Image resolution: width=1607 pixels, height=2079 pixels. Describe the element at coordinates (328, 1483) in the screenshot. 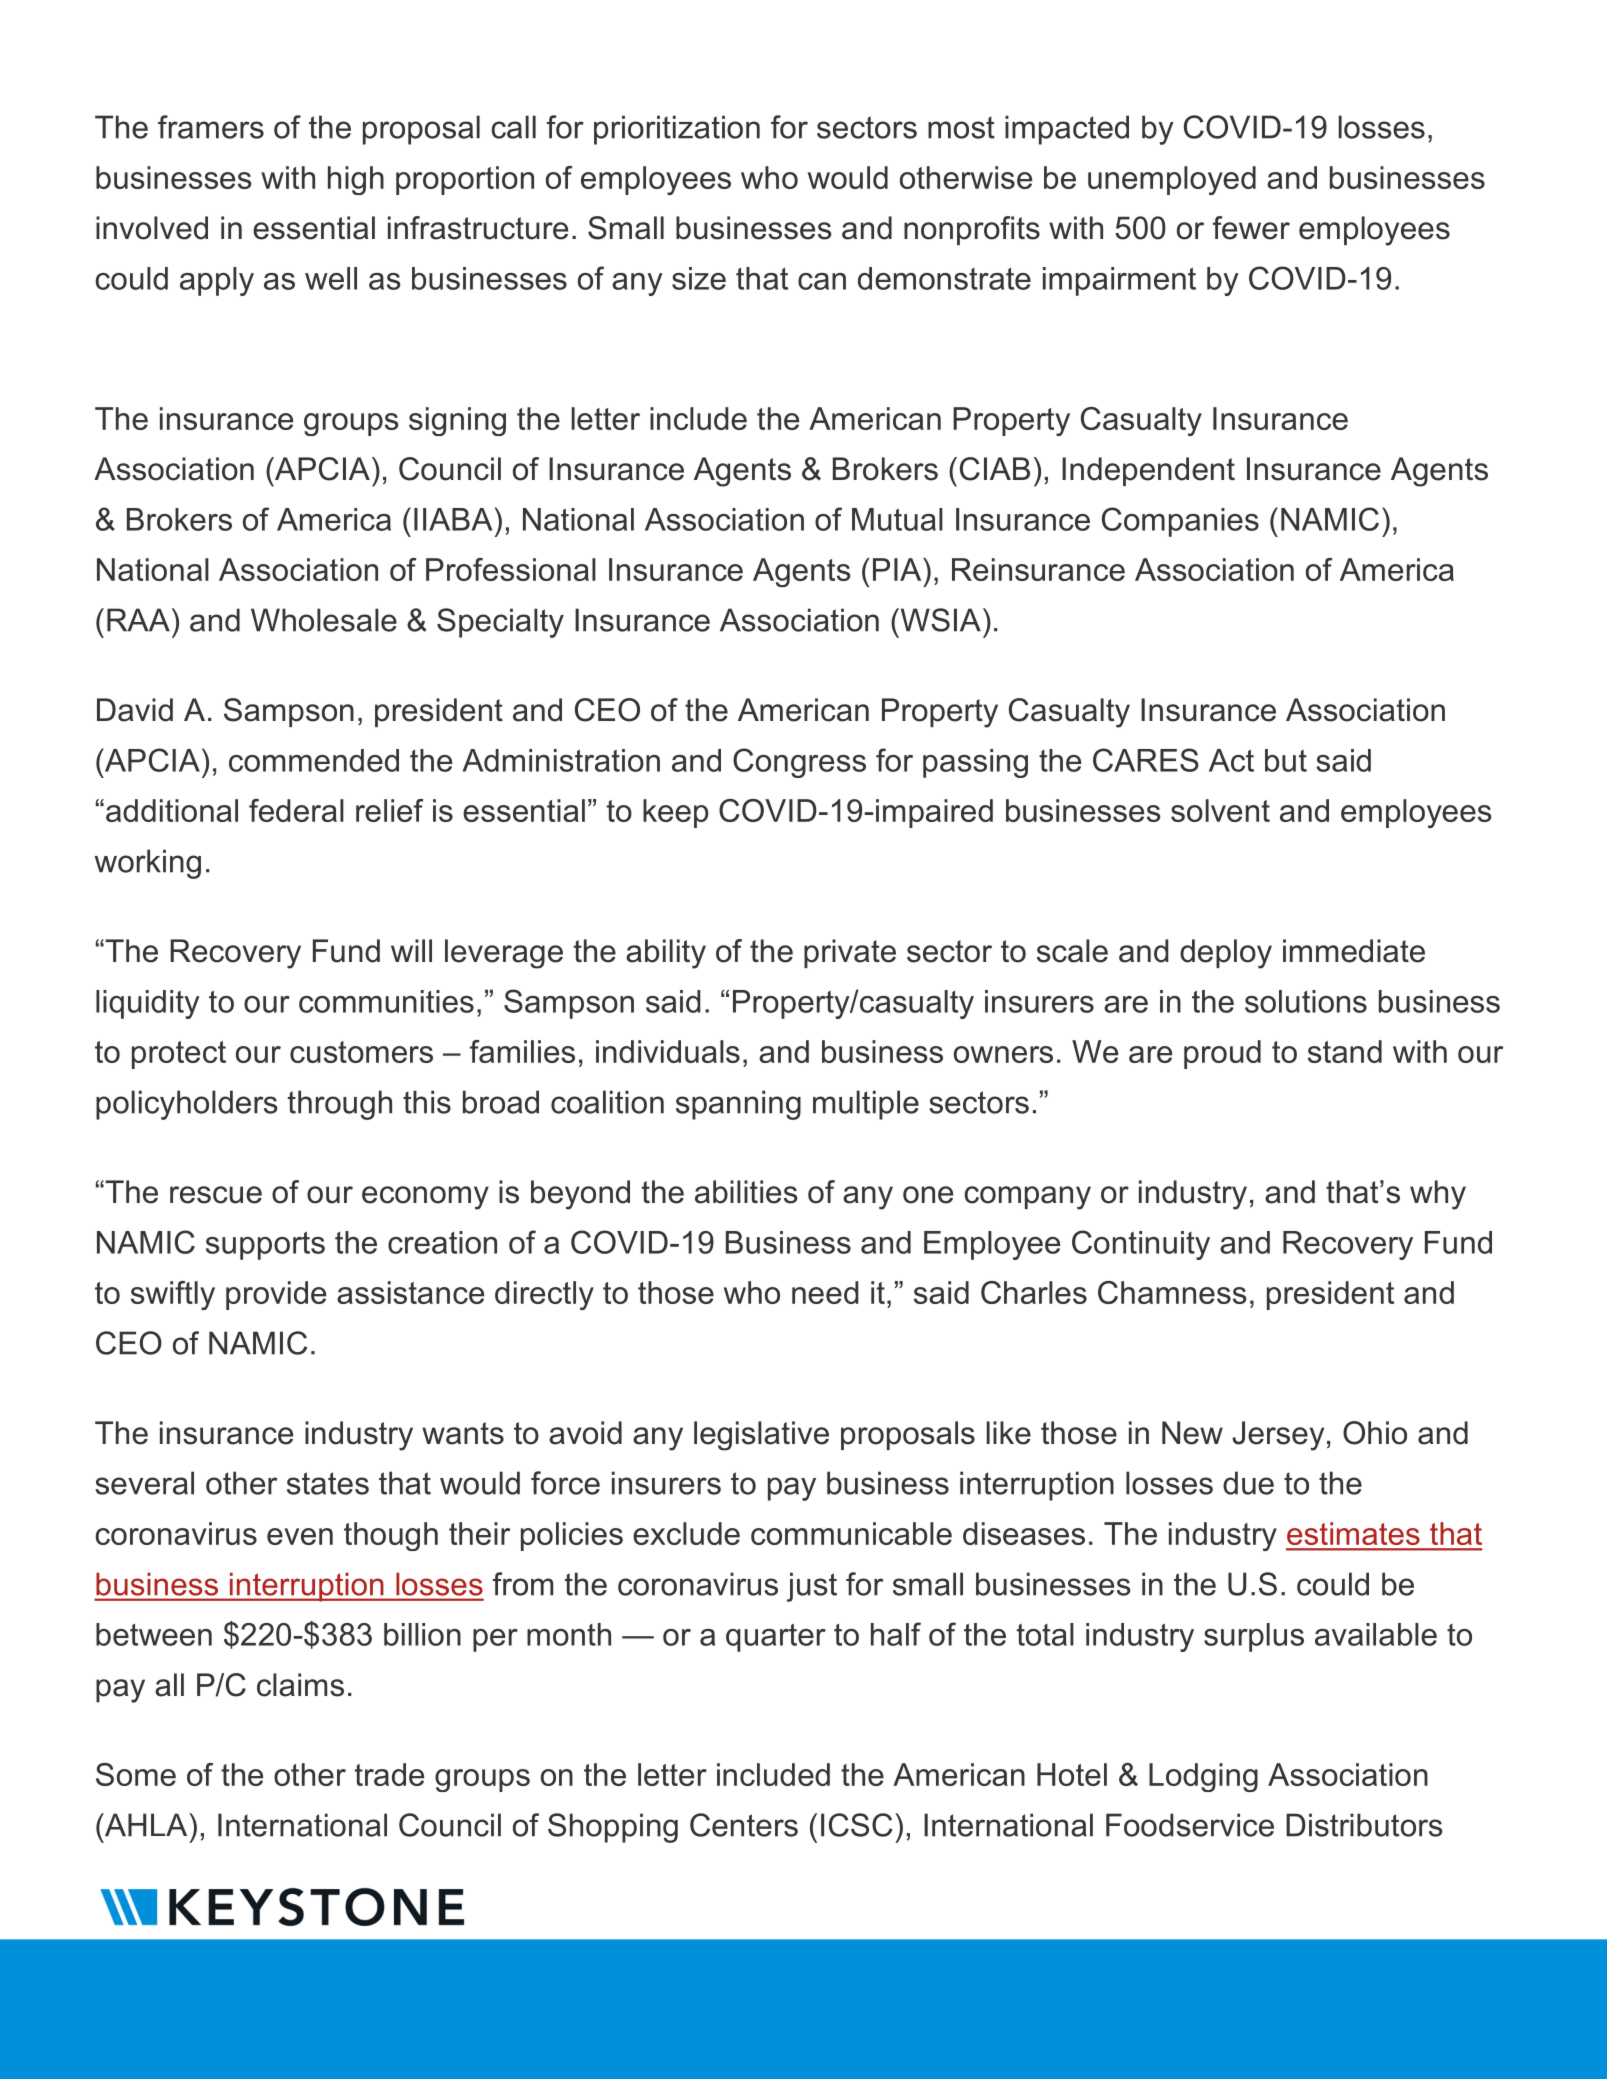

I see `states` at that location.
